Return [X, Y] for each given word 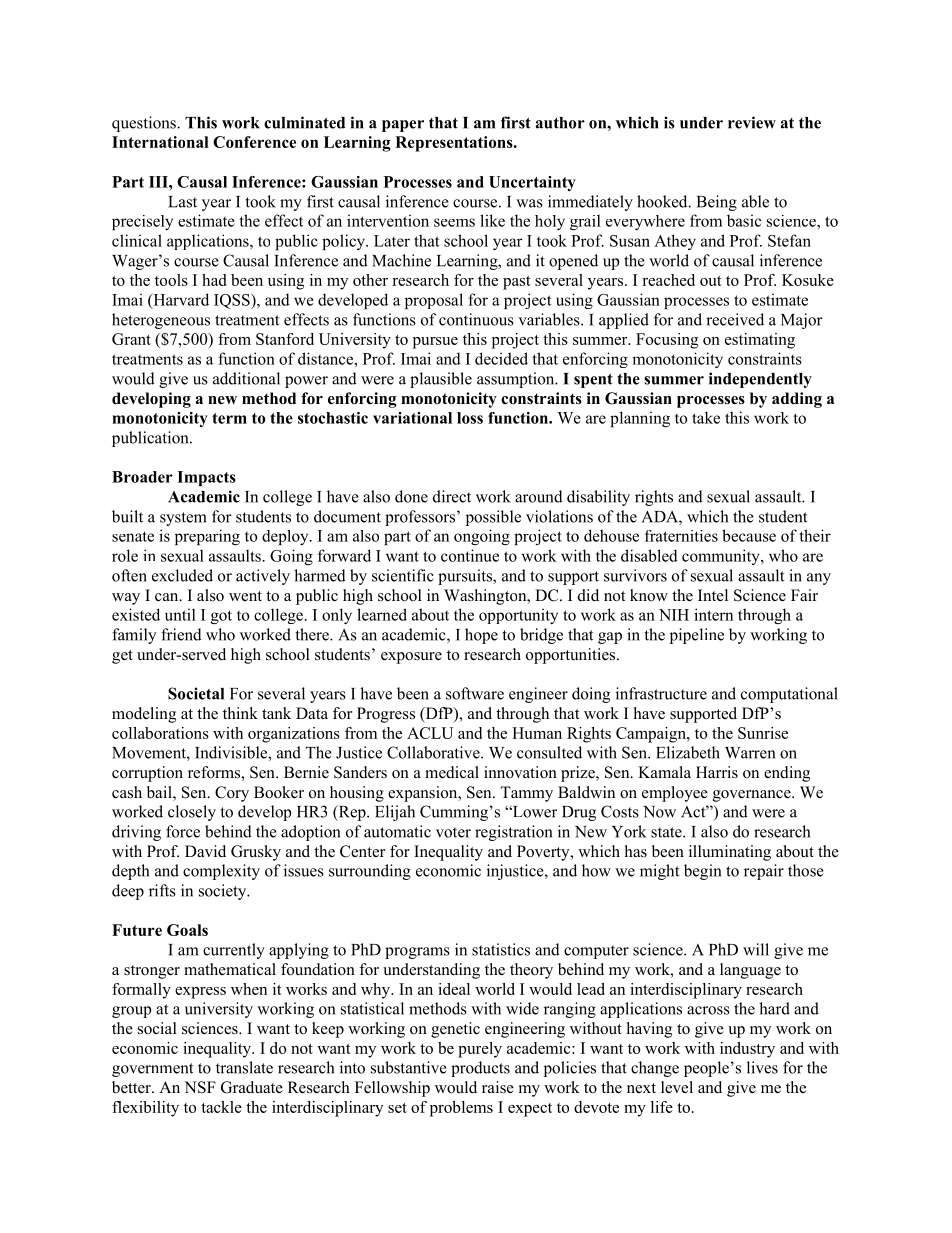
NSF [200, 1087]
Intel [713, 595]
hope [481, 636]
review [752, 122]
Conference [254, 142]
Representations [455, 144]
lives [762, 1067]
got [221, 617]
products [480, 1069]
